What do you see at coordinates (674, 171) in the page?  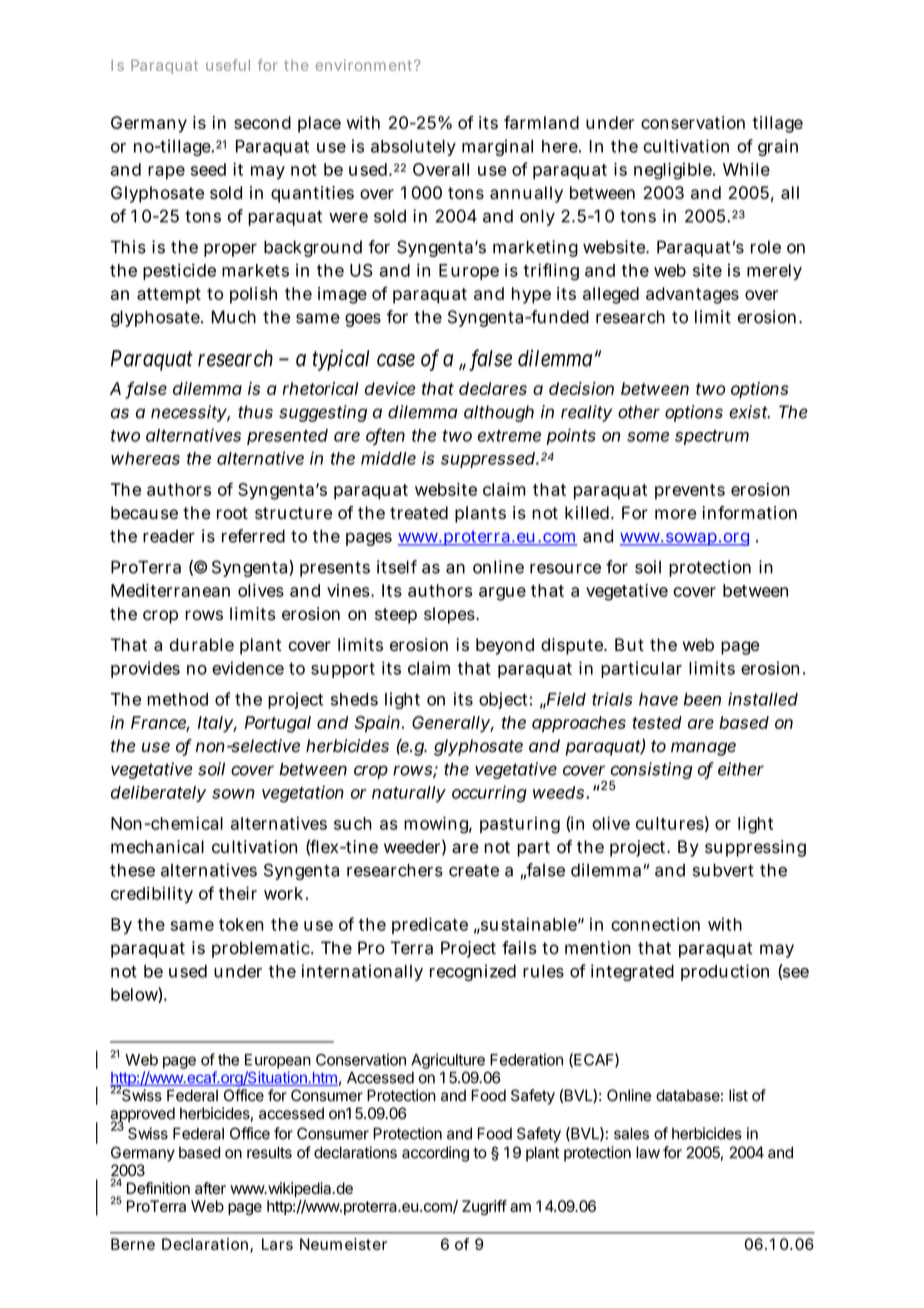 I see `negligible` at bounding box center [674, 171].
